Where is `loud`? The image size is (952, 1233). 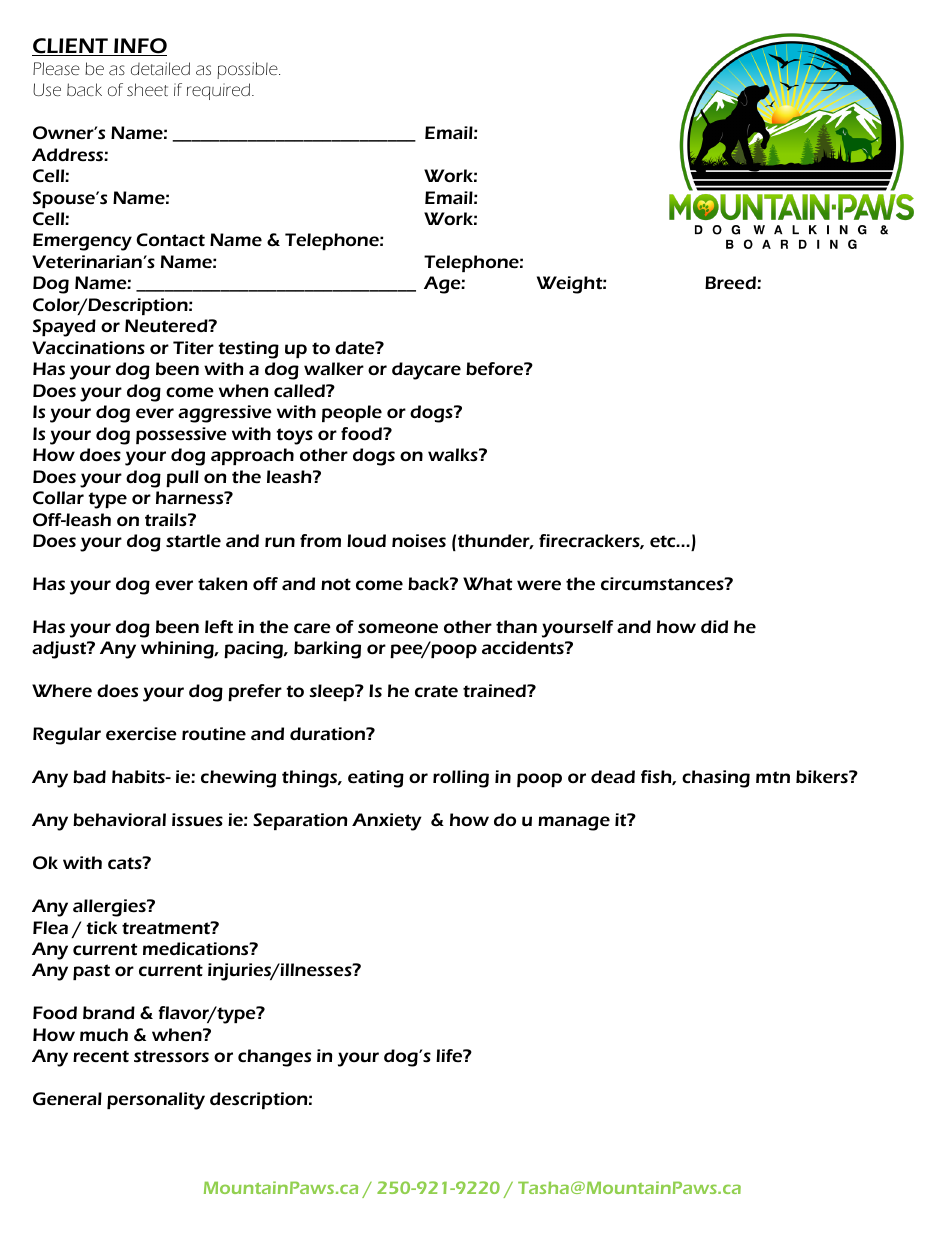 loud is located at coordinates (366, 541).
